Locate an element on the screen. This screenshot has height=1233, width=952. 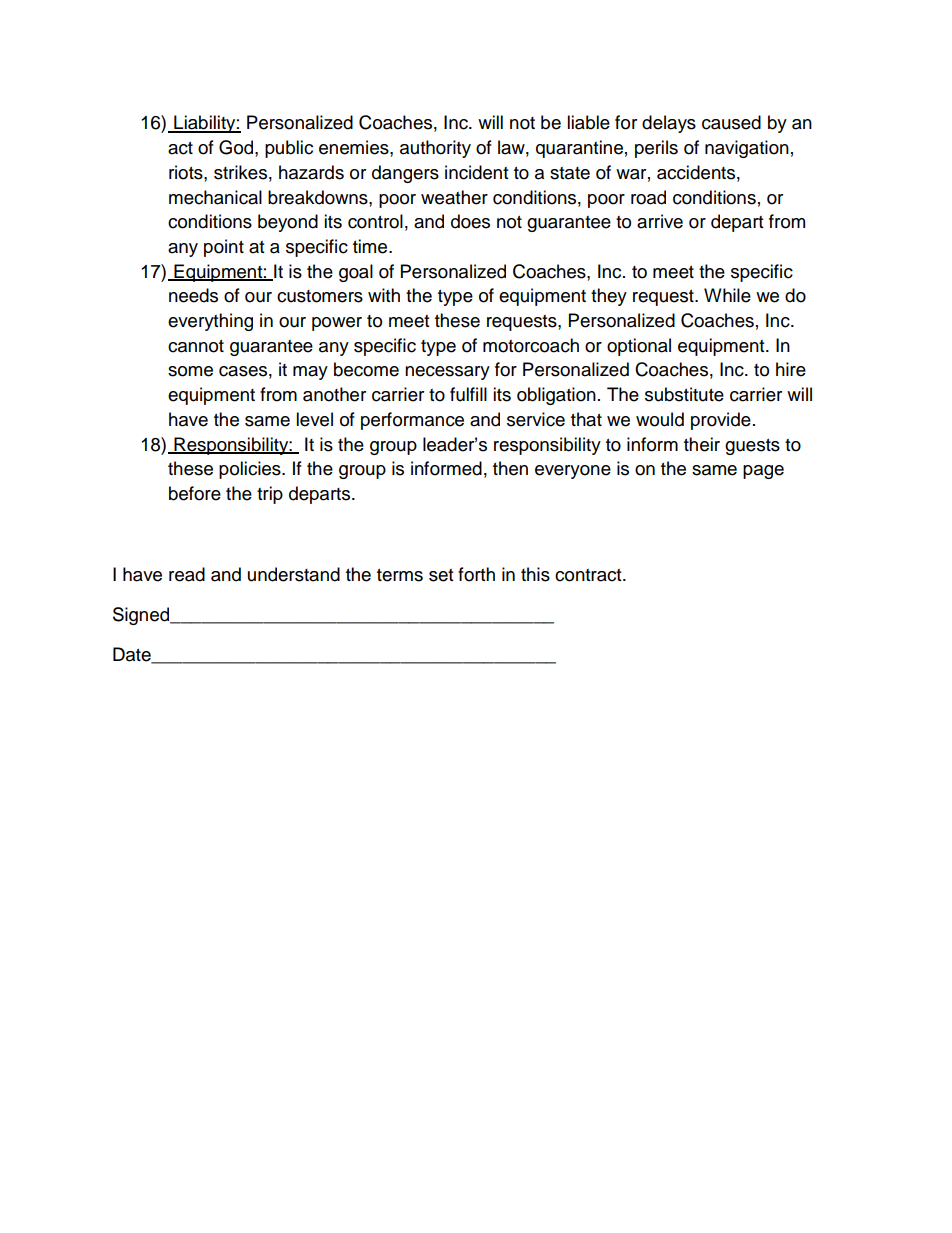
necessary is located at coordinates (447, 373).
